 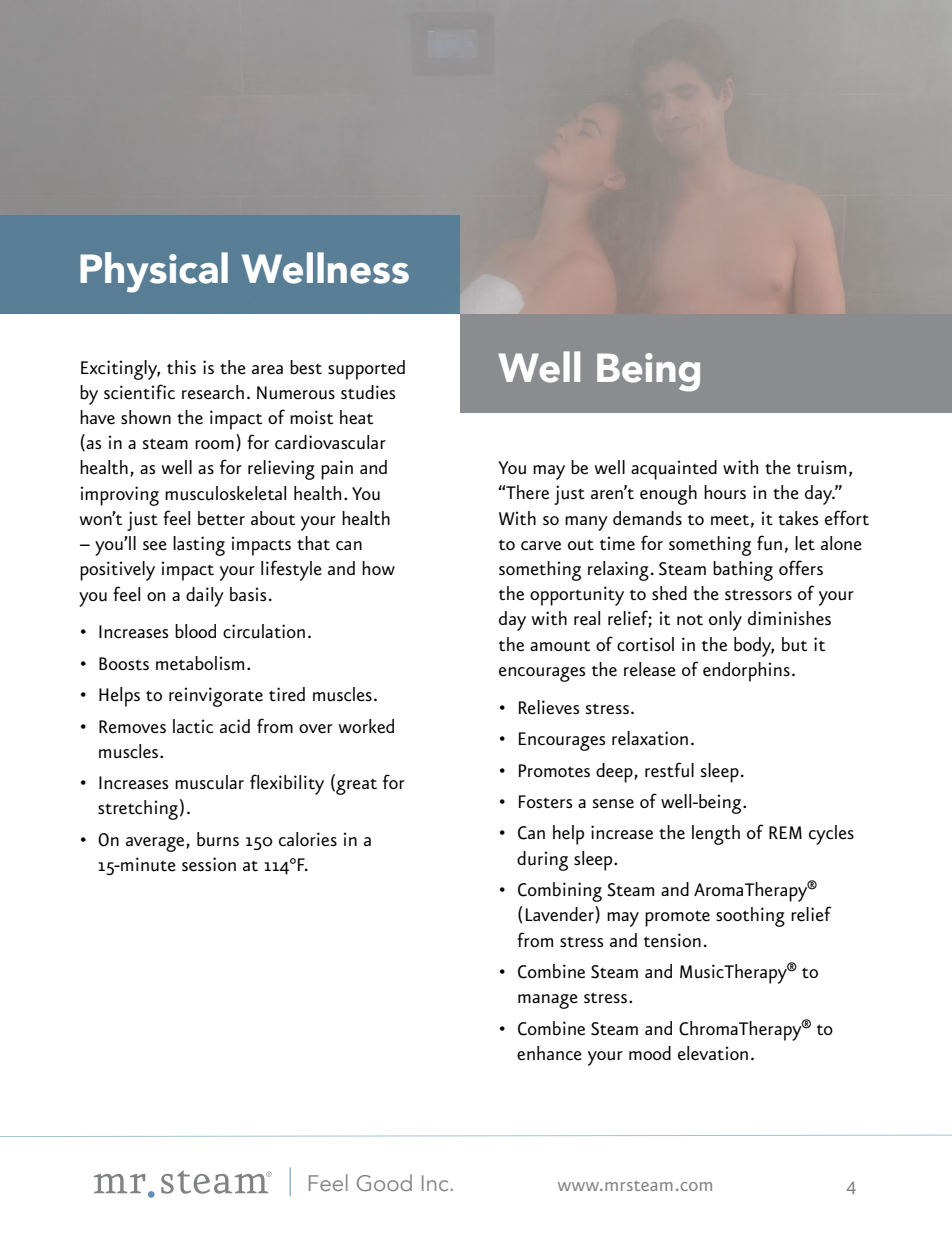 What do you see at coordinates (154, 272) in the page?
I see `Physical` at bounding box center [154, 272].
